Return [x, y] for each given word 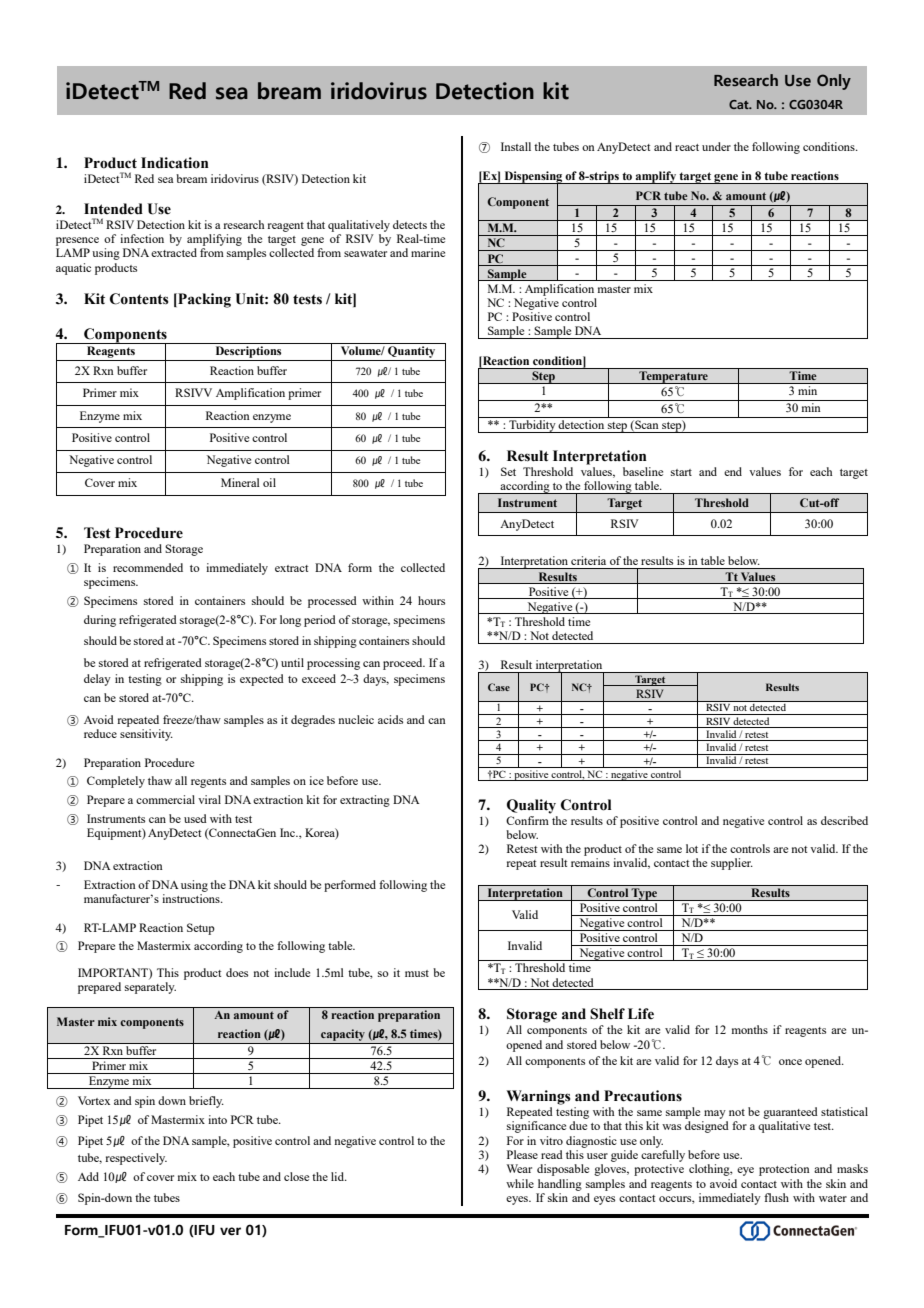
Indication [175, 163]
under [716, 146]
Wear [519, 1168]
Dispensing [533, 178]
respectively [136, 1159]
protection [784, 1170]
